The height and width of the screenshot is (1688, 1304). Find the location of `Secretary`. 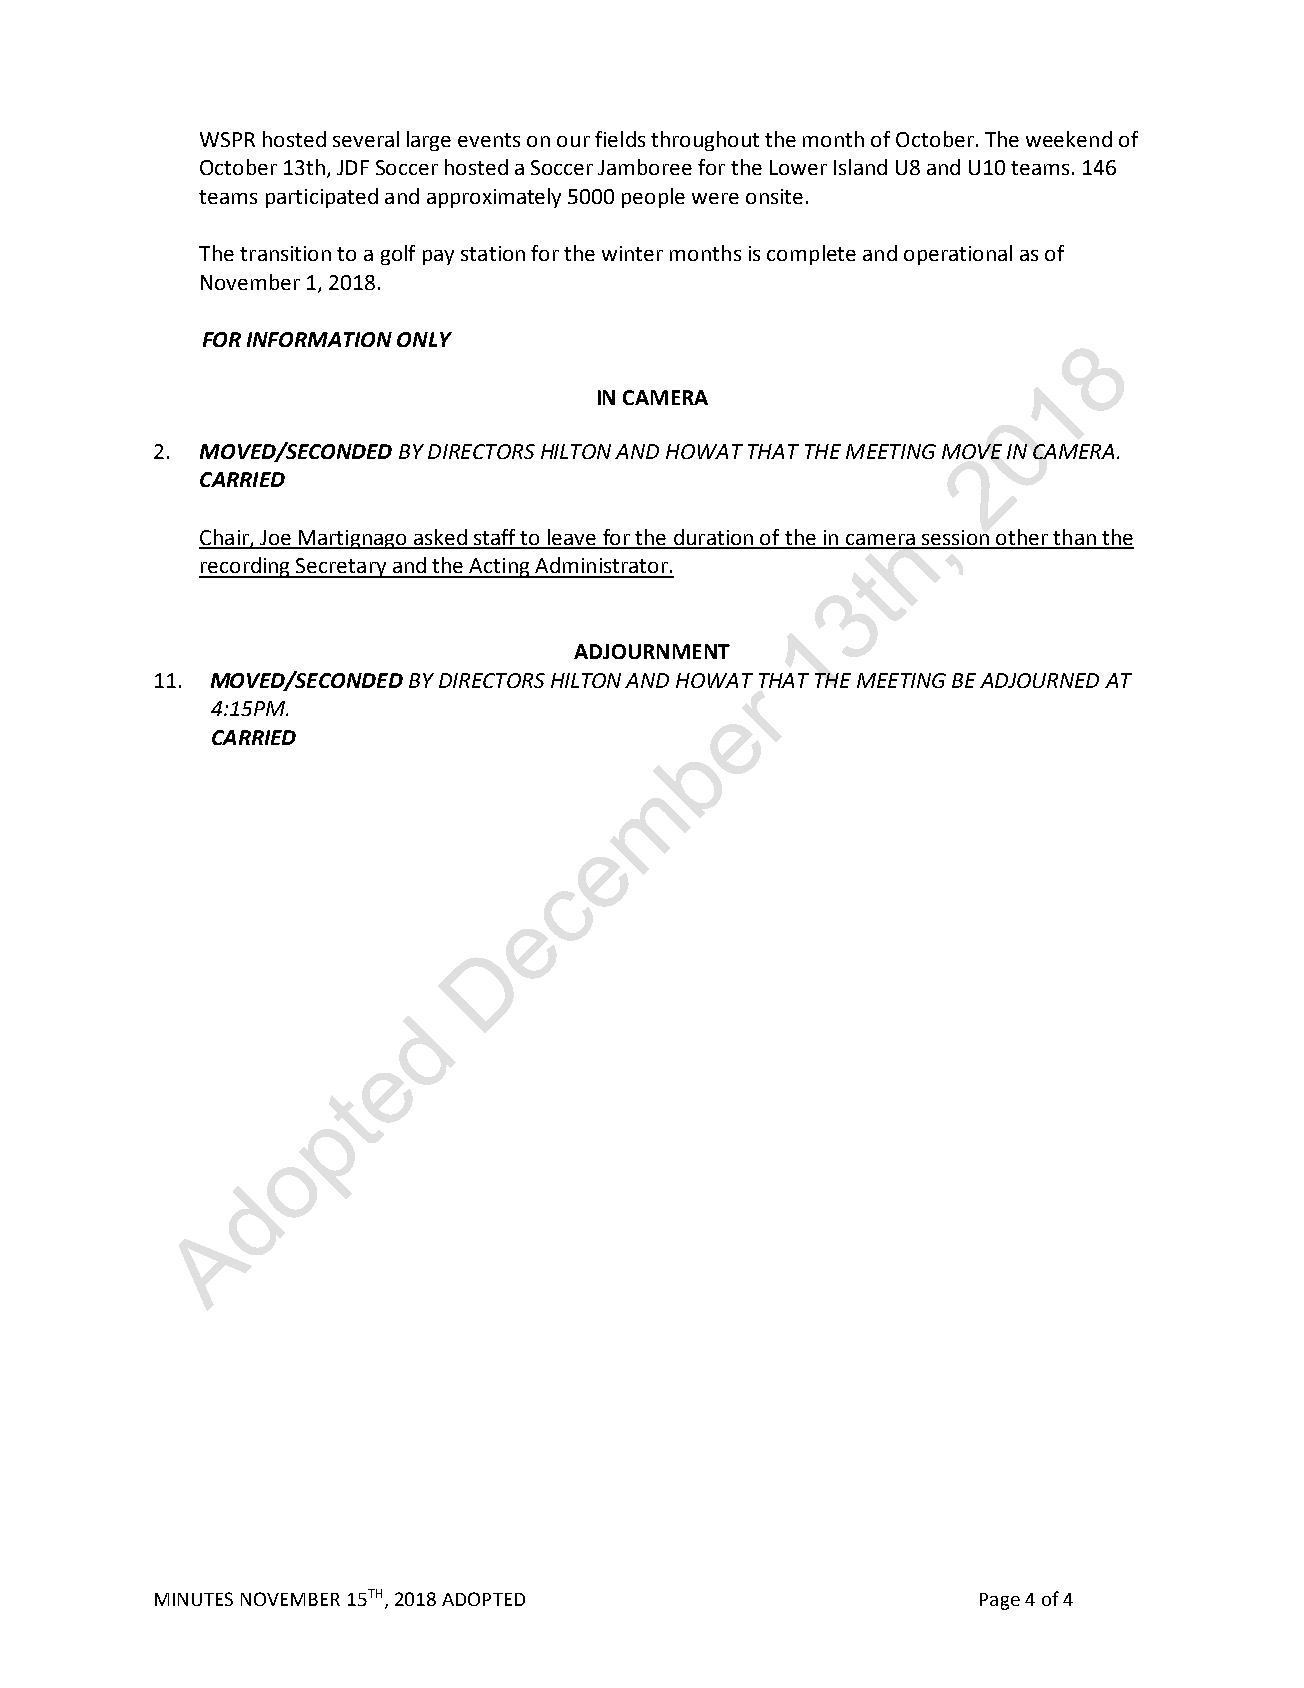

Secretary is located at coordinates (341, 568).
